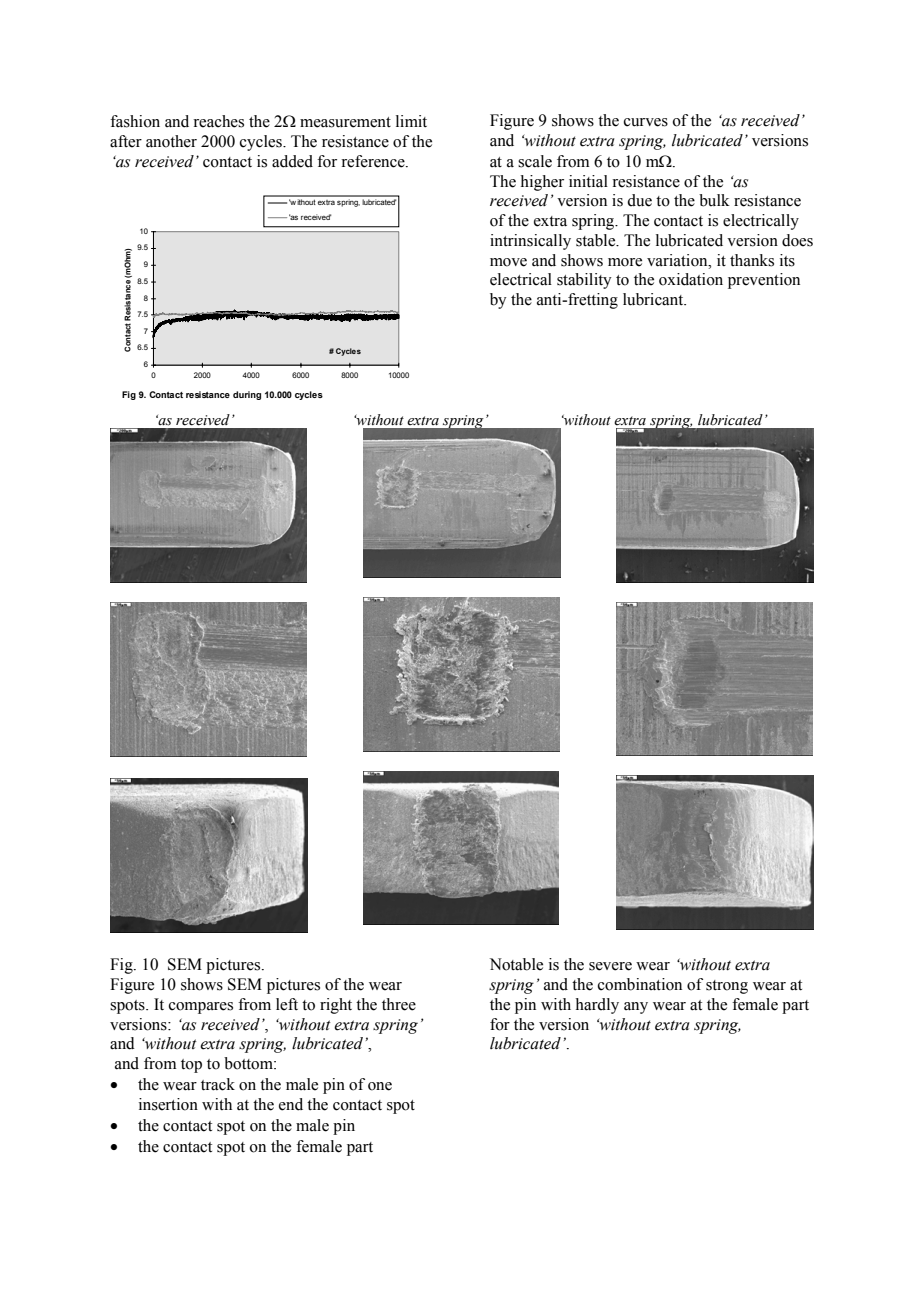 The width and height of the page is (924, 1308). I want to click on lubricant, so click(654, 299).
